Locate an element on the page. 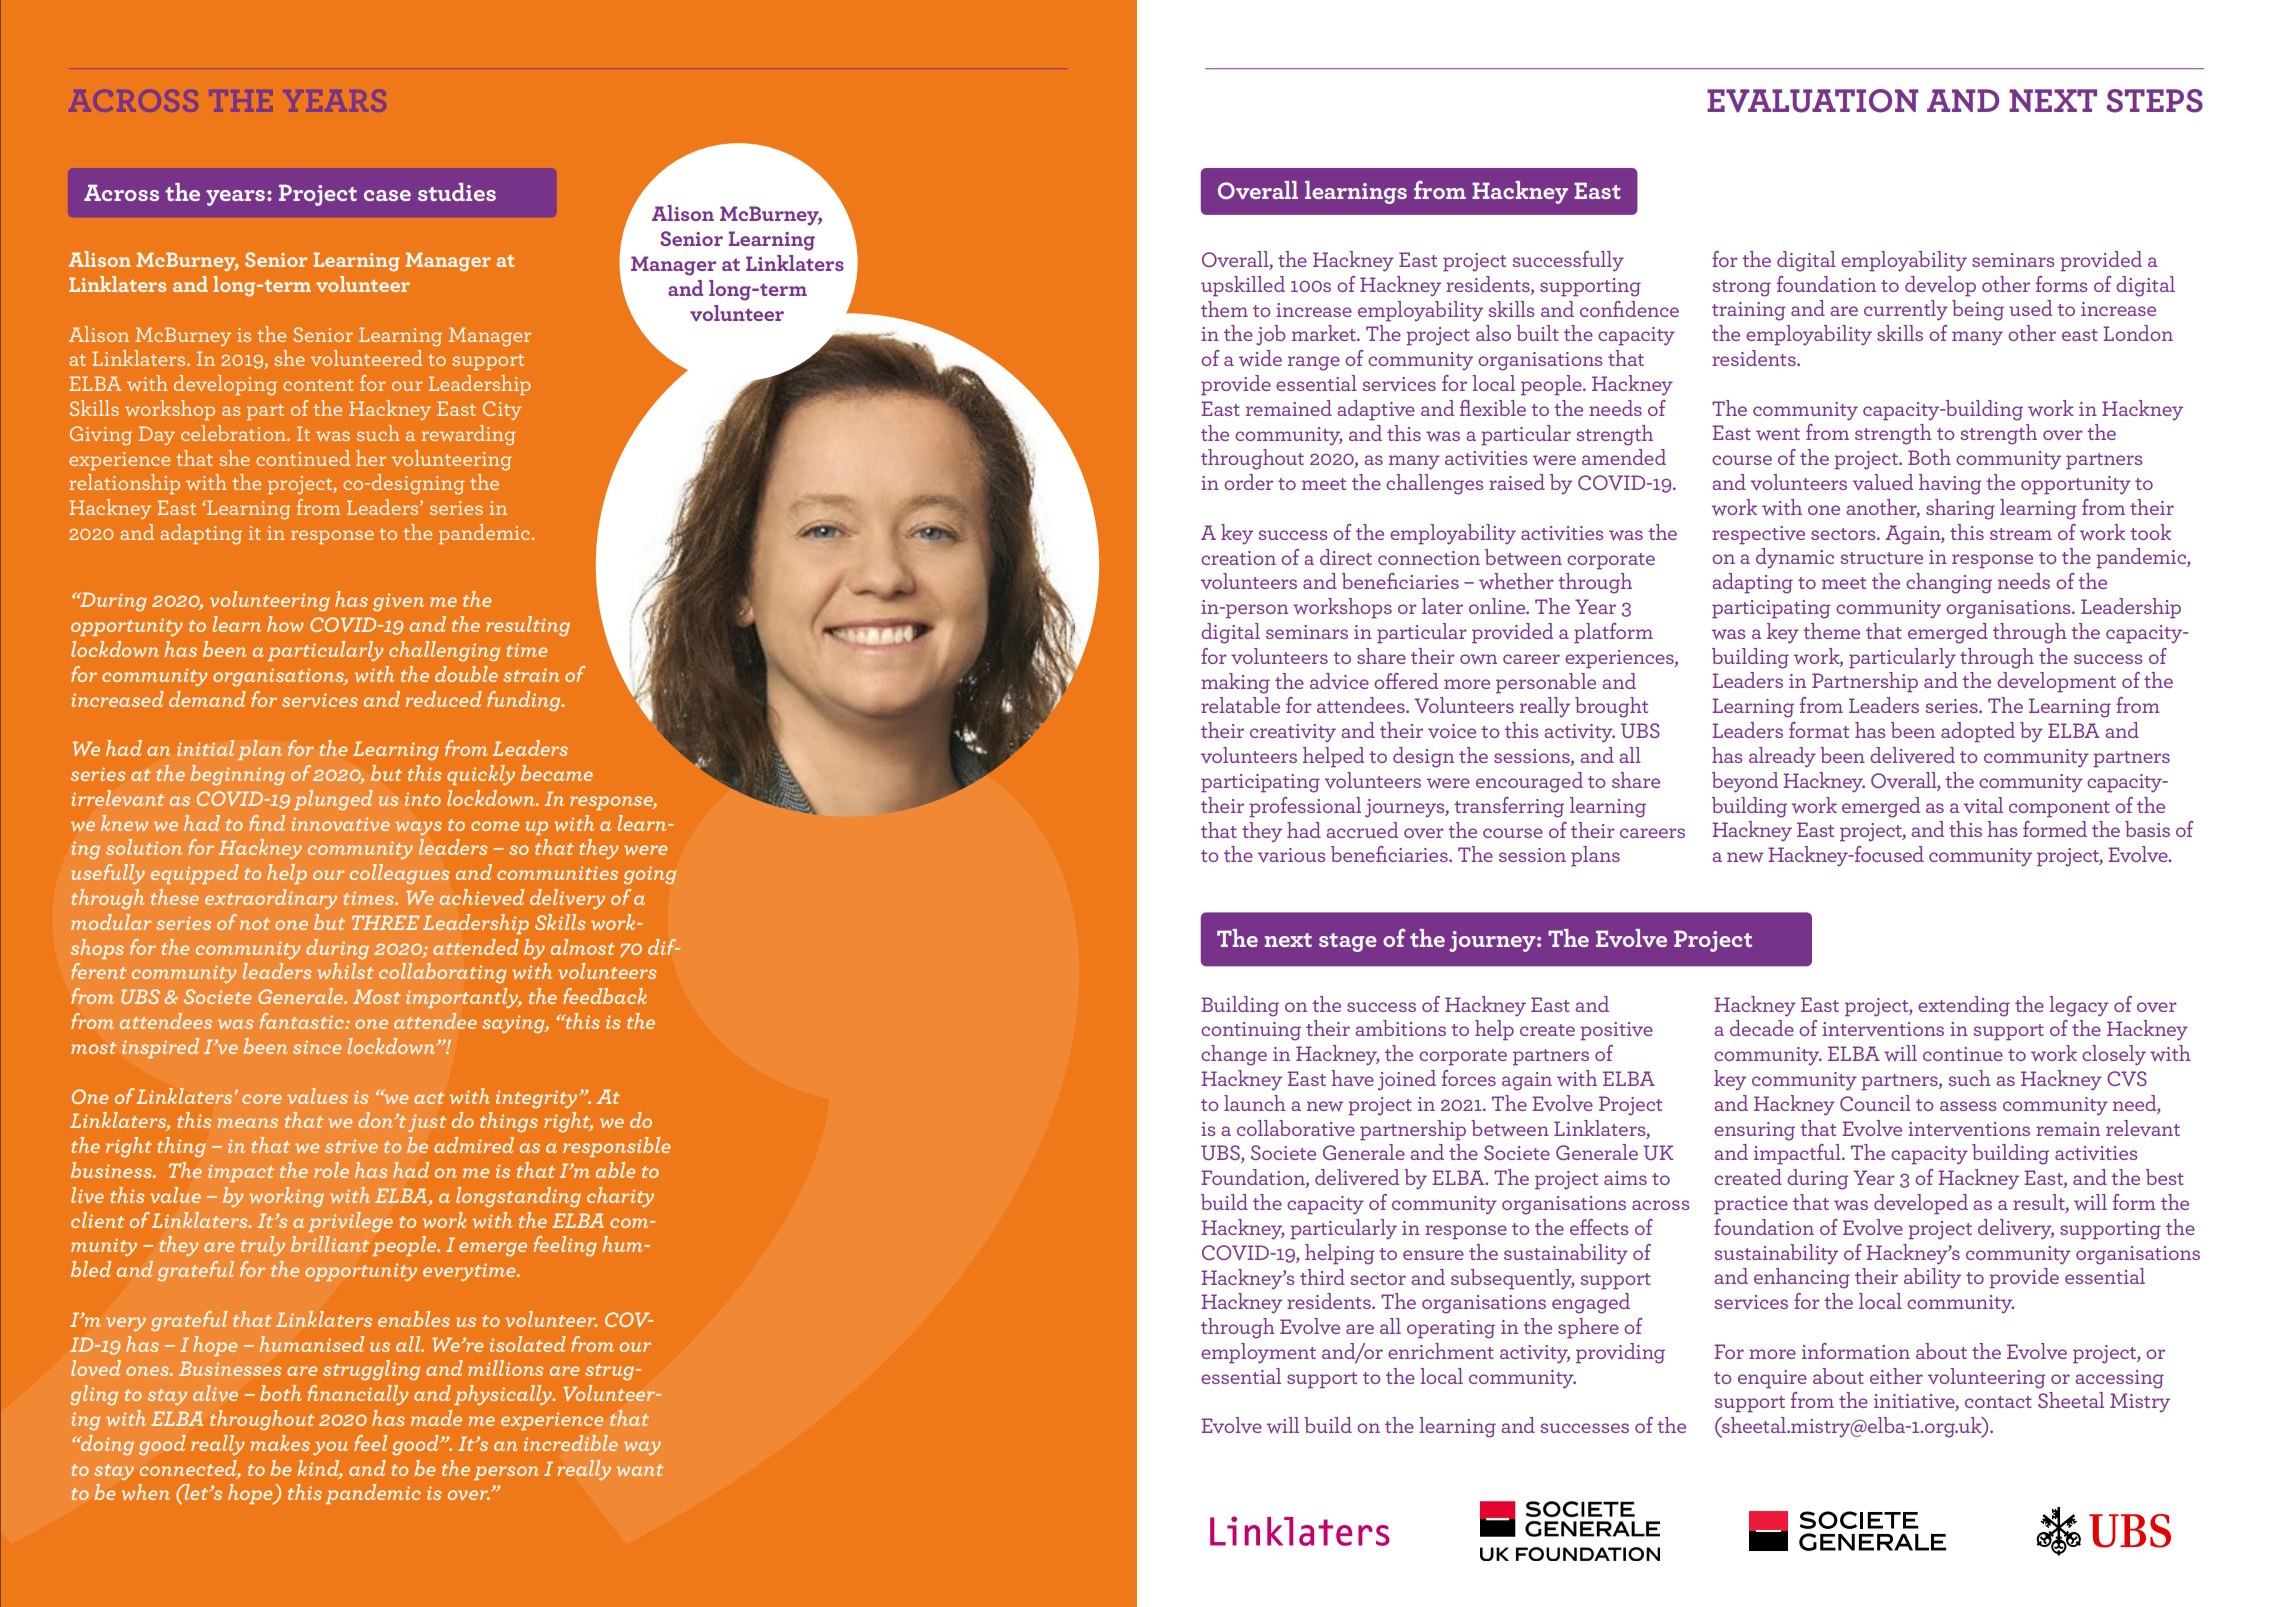  employment is located at coordinates (1258, 1353).
